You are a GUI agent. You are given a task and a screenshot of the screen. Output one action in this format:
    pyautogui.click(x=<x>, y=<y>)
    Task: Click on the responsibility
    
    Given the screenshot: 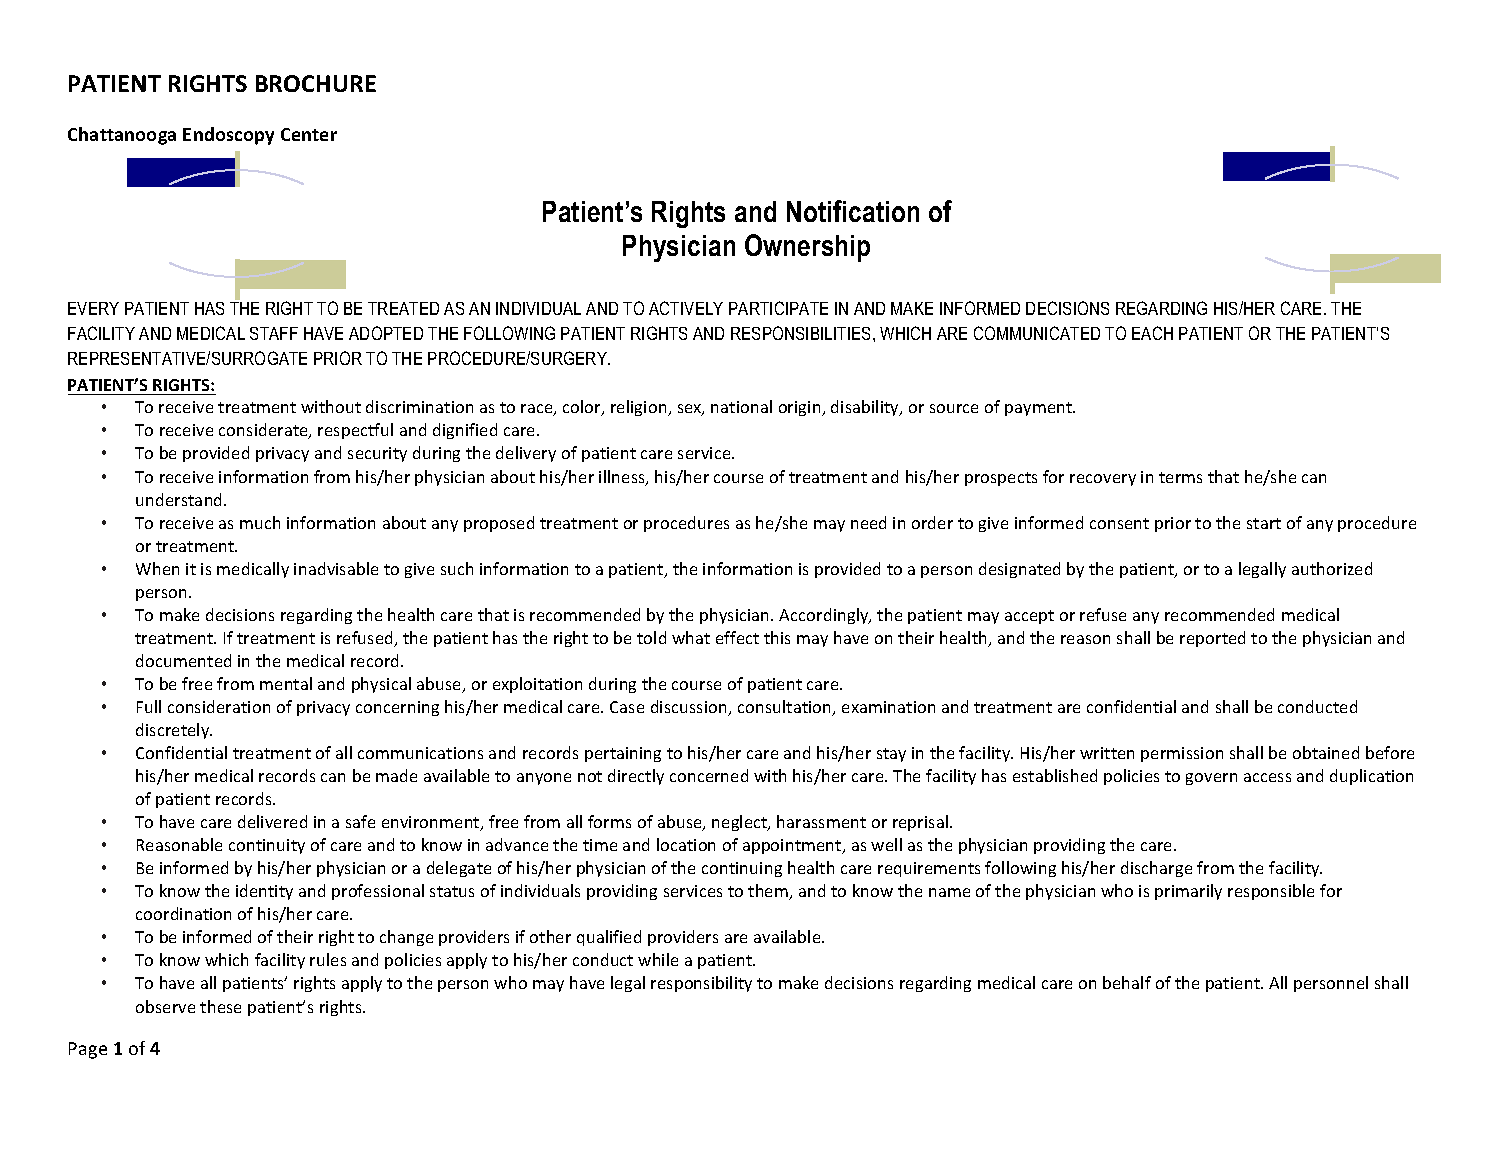 What is the action you would take?
    pyautogui.click(x=701, y=984)
